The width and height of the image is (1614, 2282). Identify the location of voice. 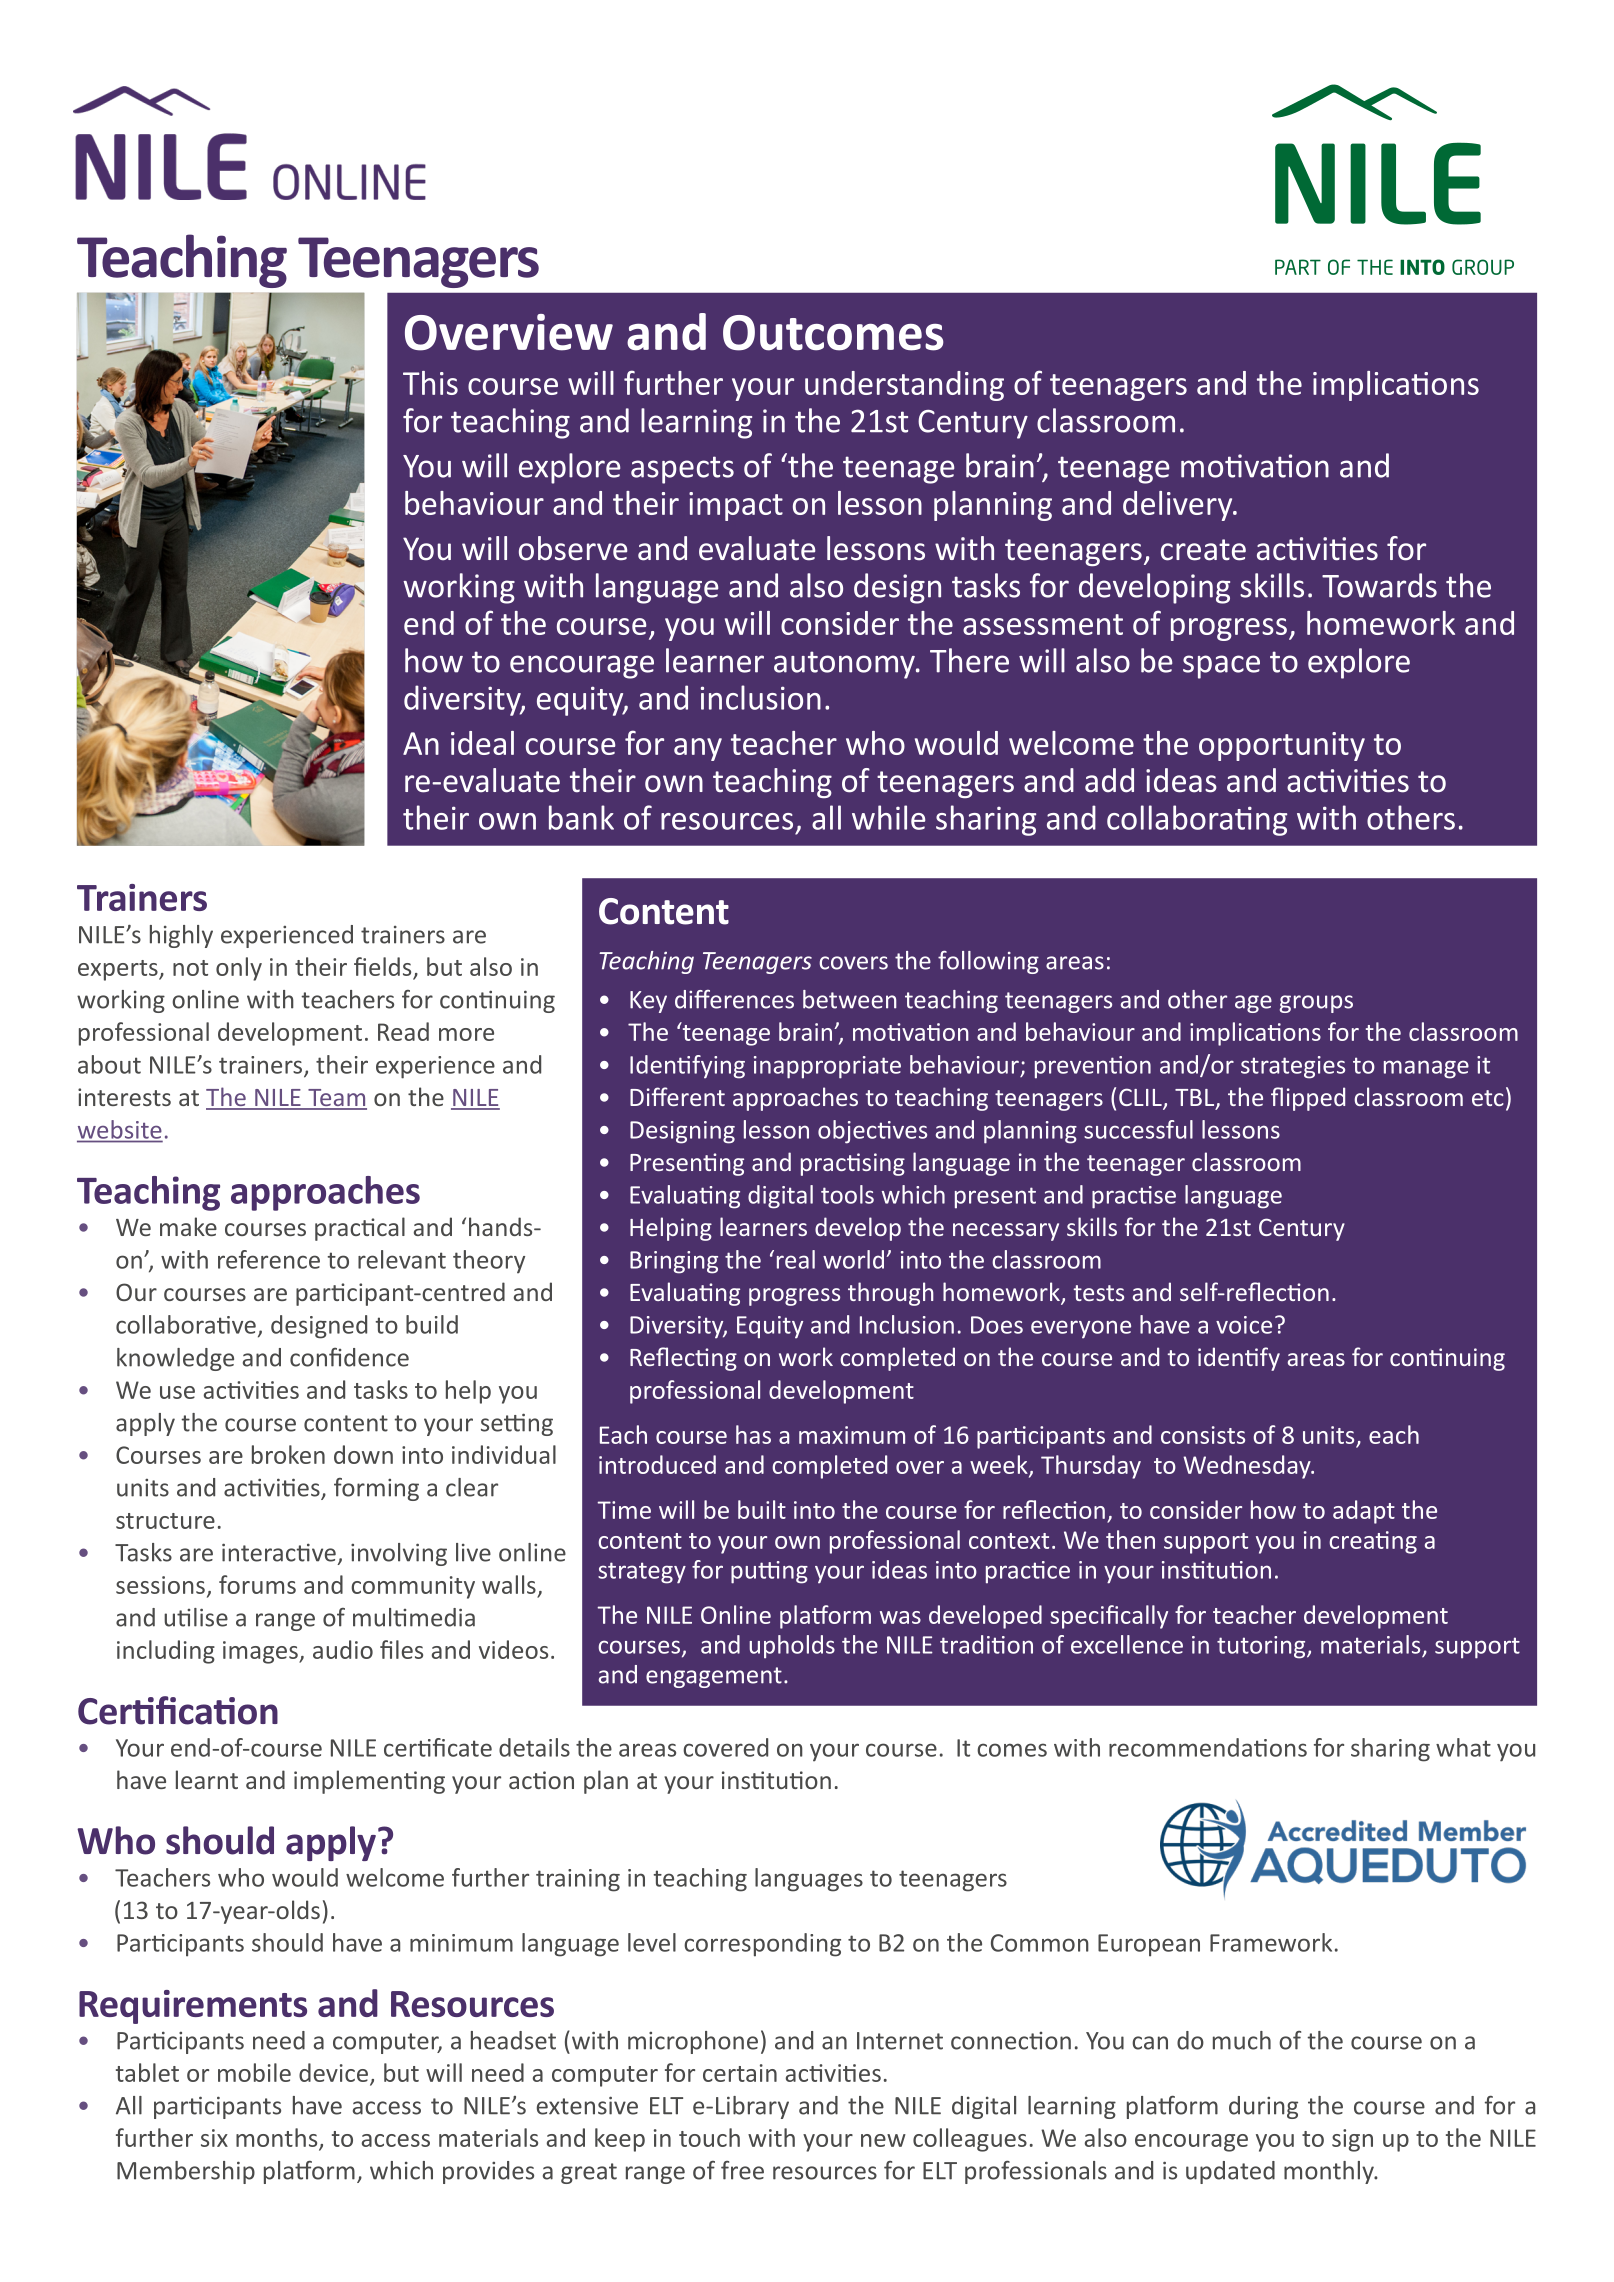
(1244, 1325).
